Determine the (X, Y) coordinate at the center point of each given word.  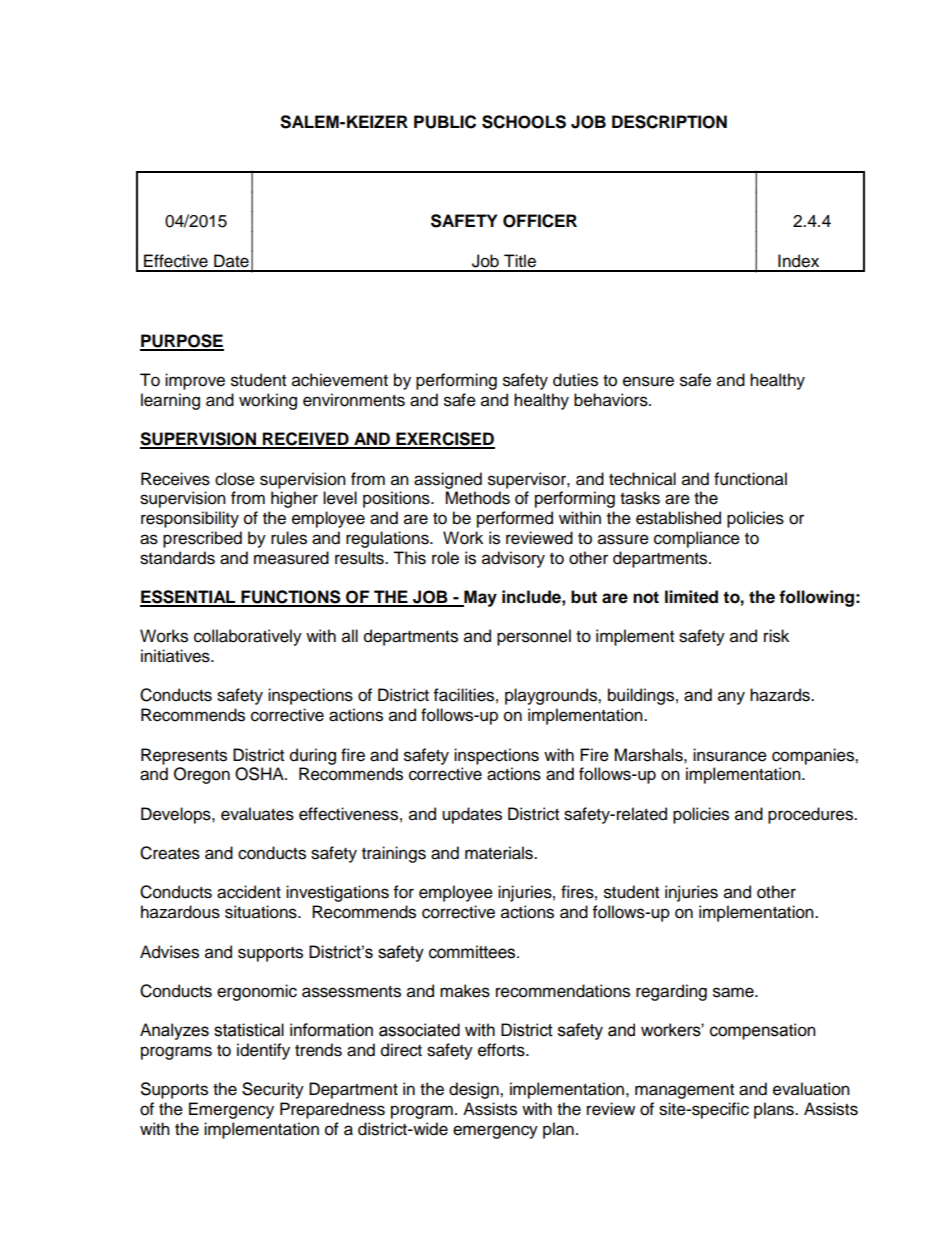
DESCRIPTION (669, 122)
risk (776, 636)
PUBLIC (445, 122)
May (479, 598)
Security (273, 1090)
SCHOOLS (524, 122)
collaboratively (248, 637)
